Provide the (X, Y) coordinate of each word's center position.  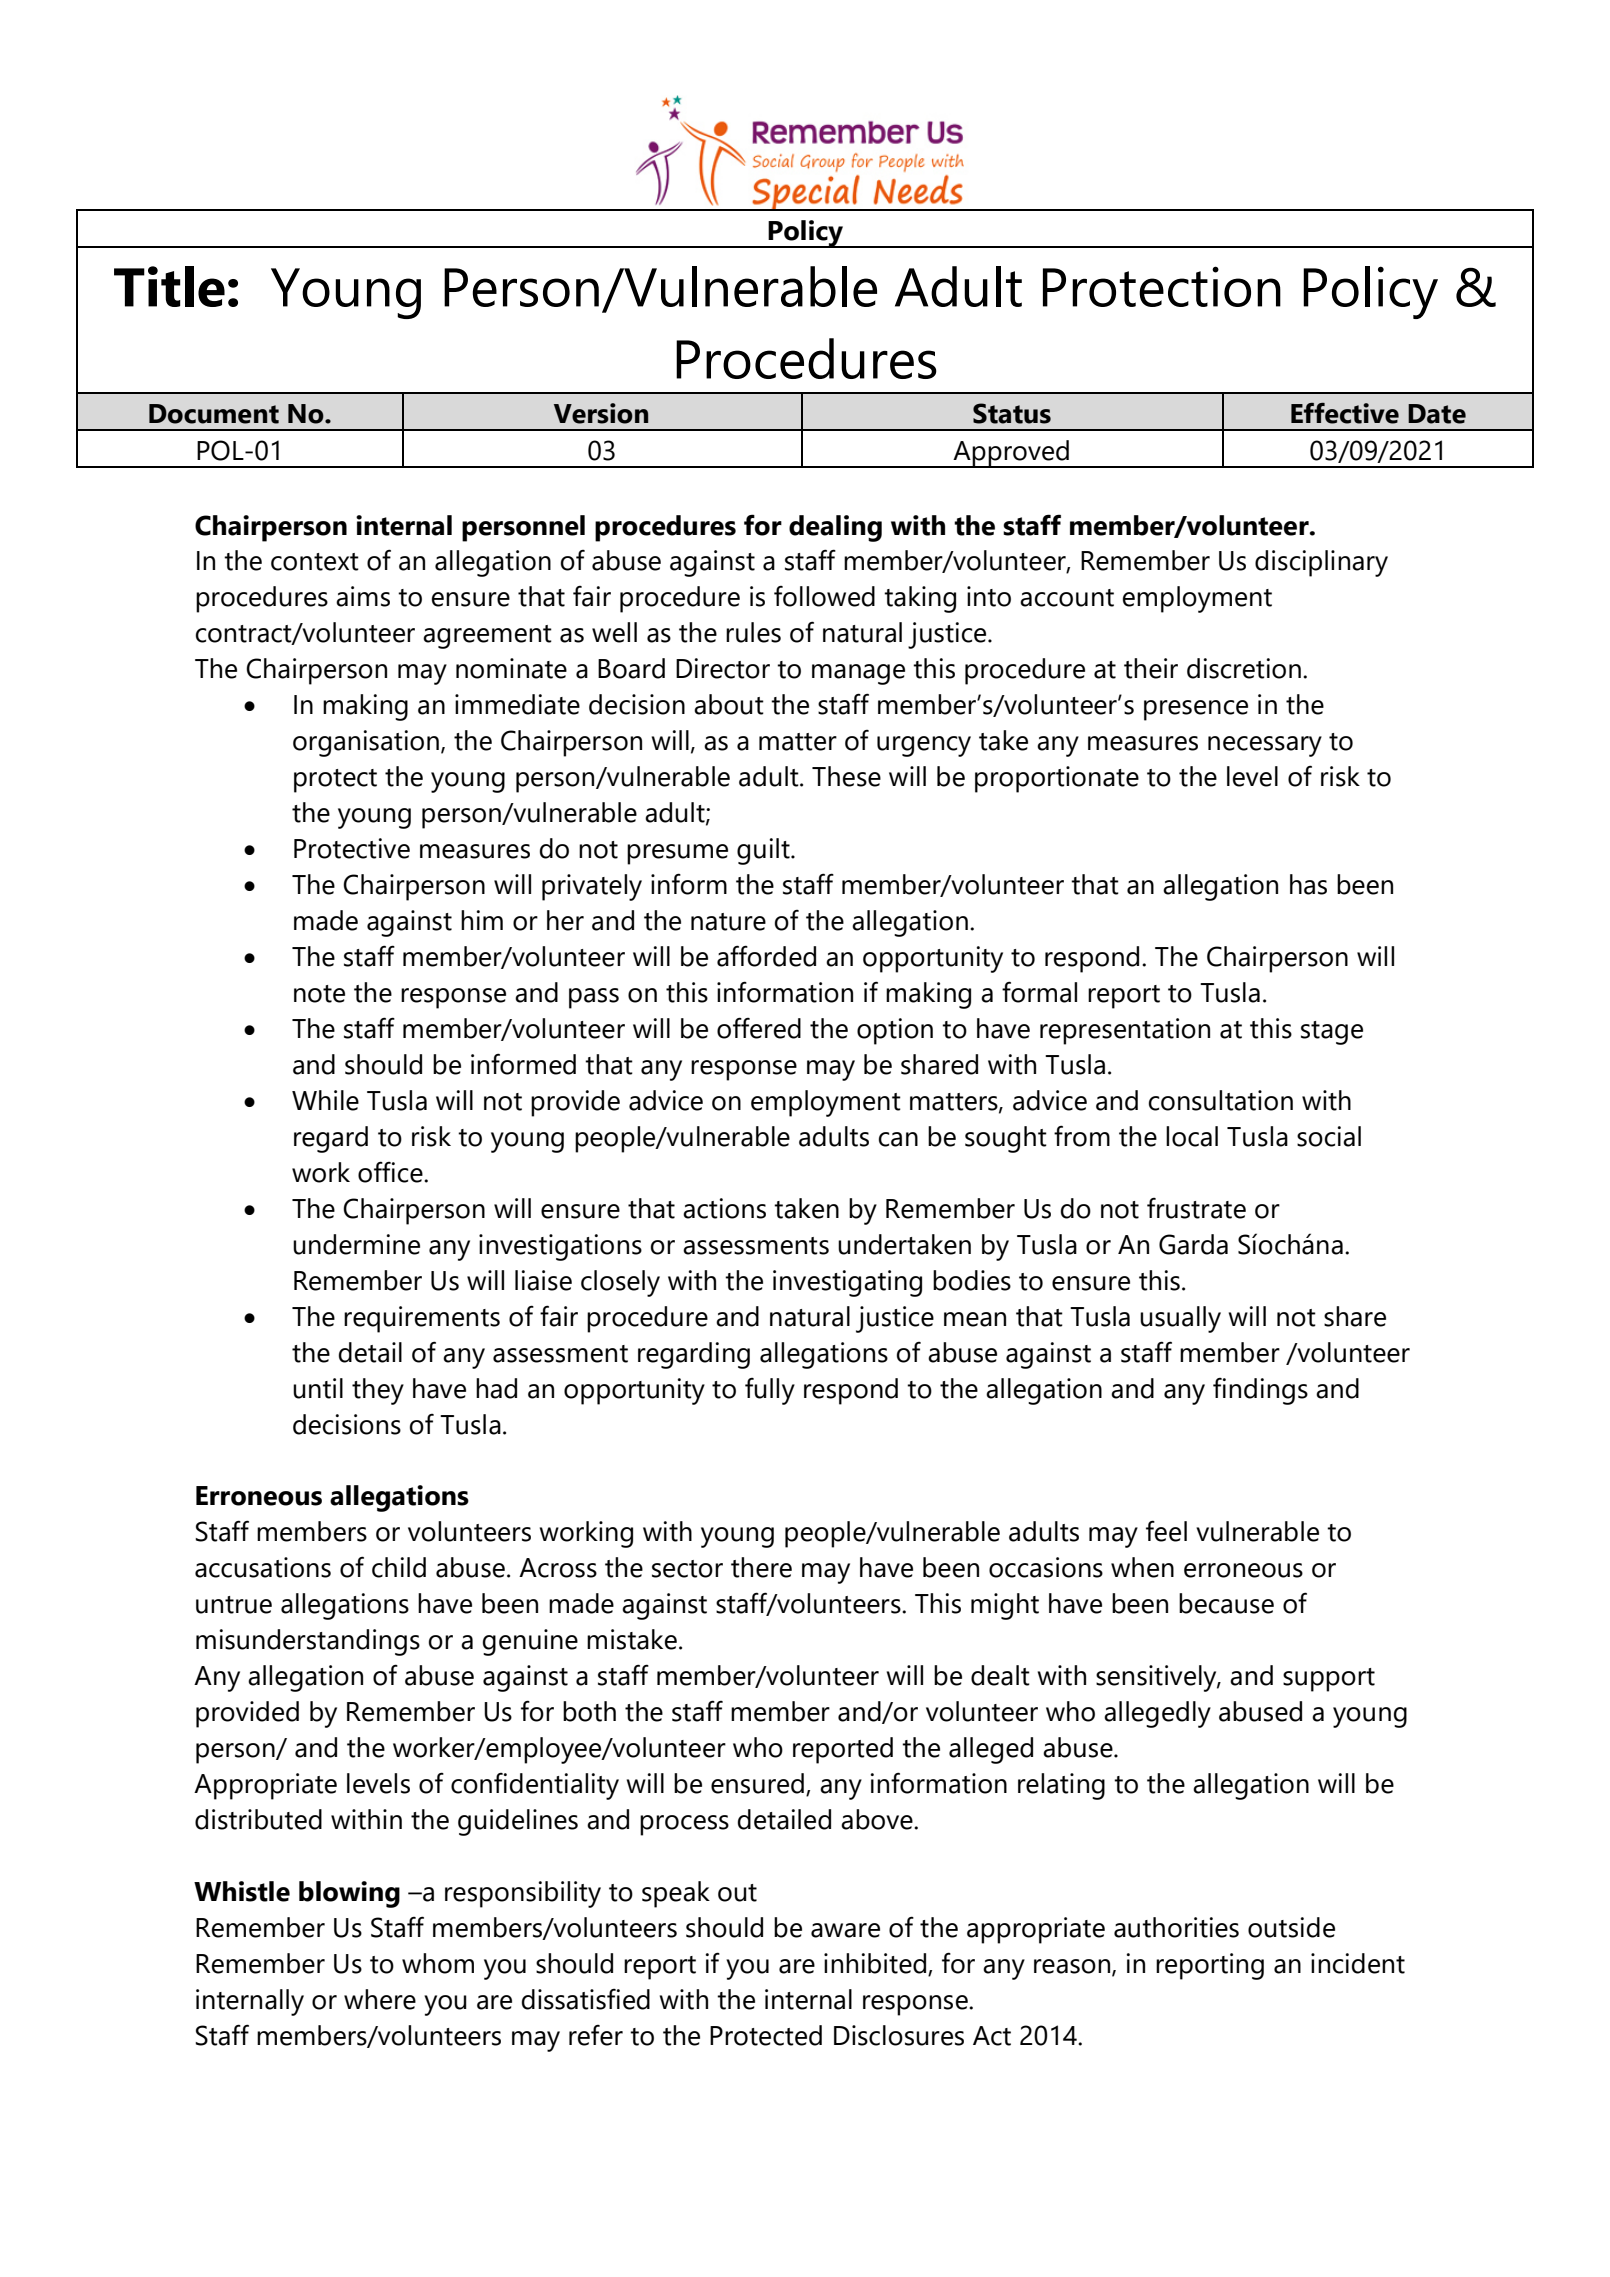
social (1329, 1136)
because (1226, 1603)
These (846, 776)
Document (214, 414)
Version (601, 413)
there (761, 1567)
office (391, 1172)
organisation (366, 743)
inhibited (876, 1964)
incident (1358, 1963)
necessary (1265, 746)
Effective (1345, 413)
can (898, 1139)
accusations (263, 1567)
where (380, 1999)
